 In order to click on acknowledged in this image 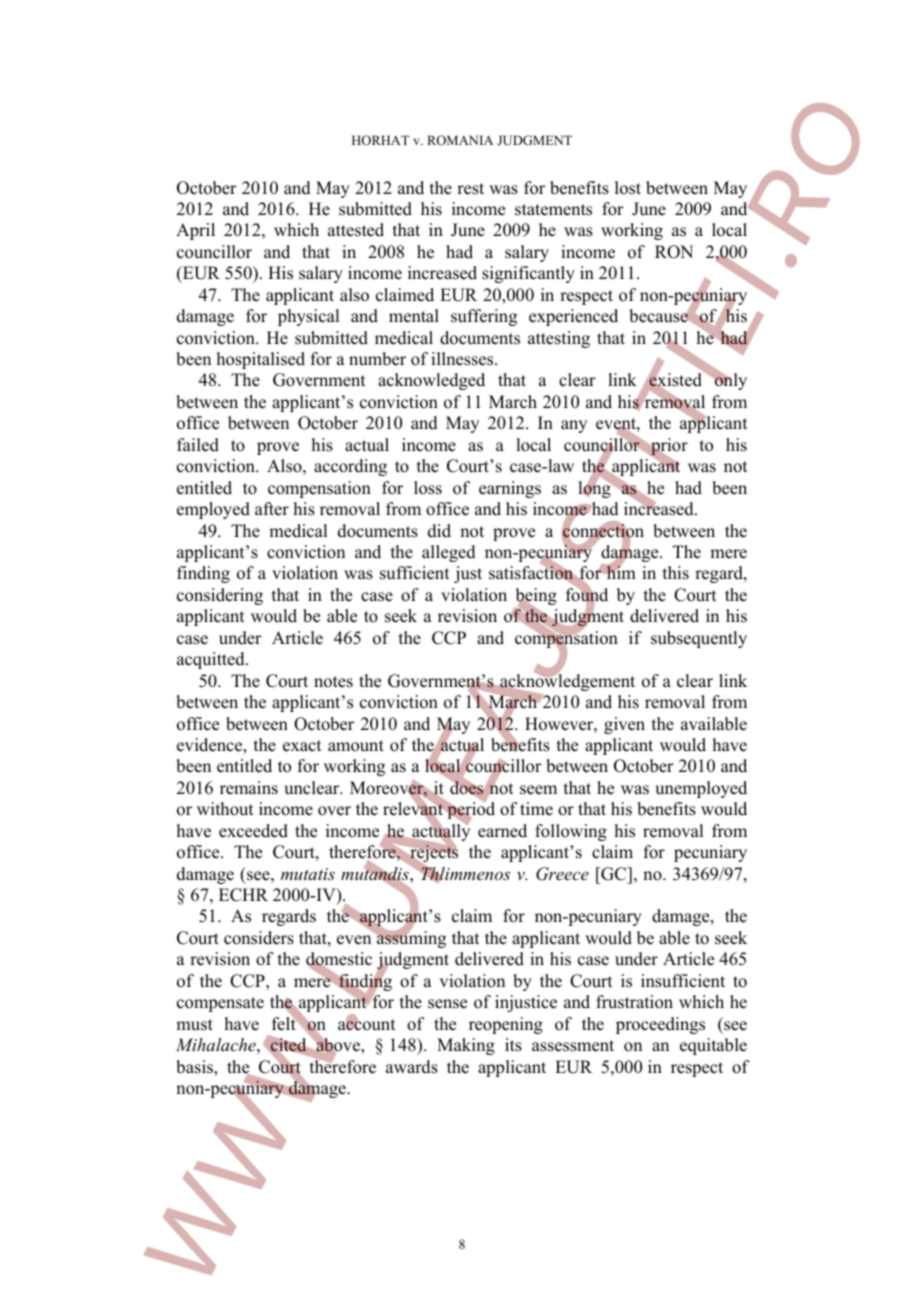, I will do `click(431, 381)`.
